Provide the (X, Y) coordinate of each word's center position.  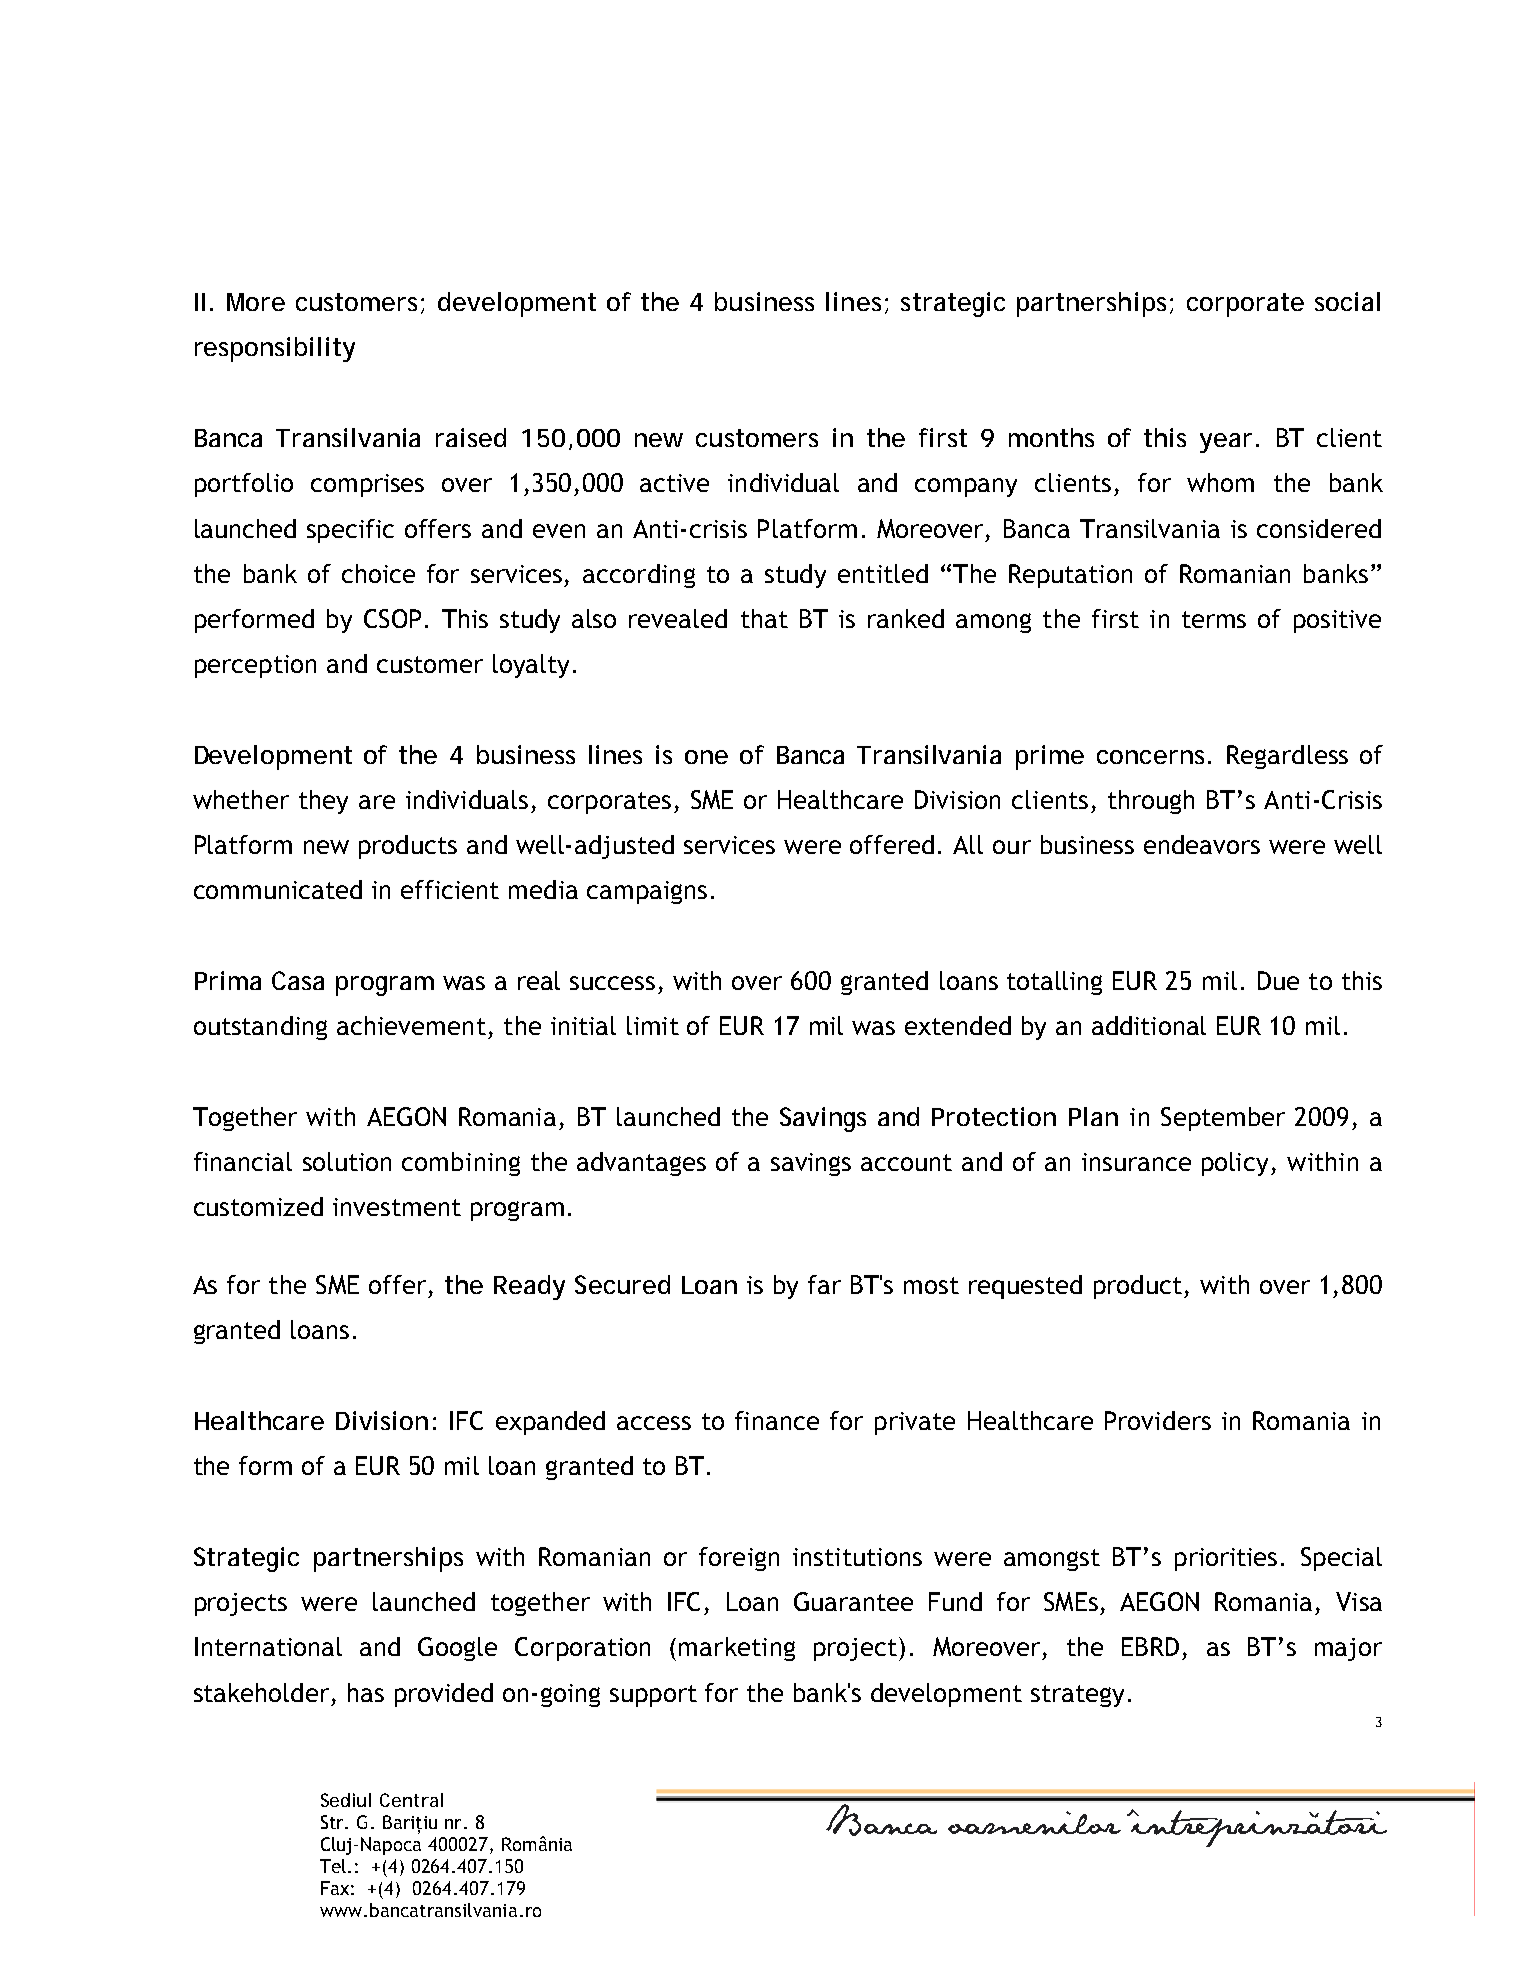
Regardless (1287, 757)
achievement (411, 1025)
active (674, 483)
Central (411, 1800)
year (1226, 443)
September (1223, 1119)
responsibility (275, 349)
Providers (1158, 1420)
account (906, 1162)
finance (777, 1420)
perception (255, 666)
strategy (1077, 1696)
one (706, 757)
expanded (550, 1423)
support (653, 1696)
